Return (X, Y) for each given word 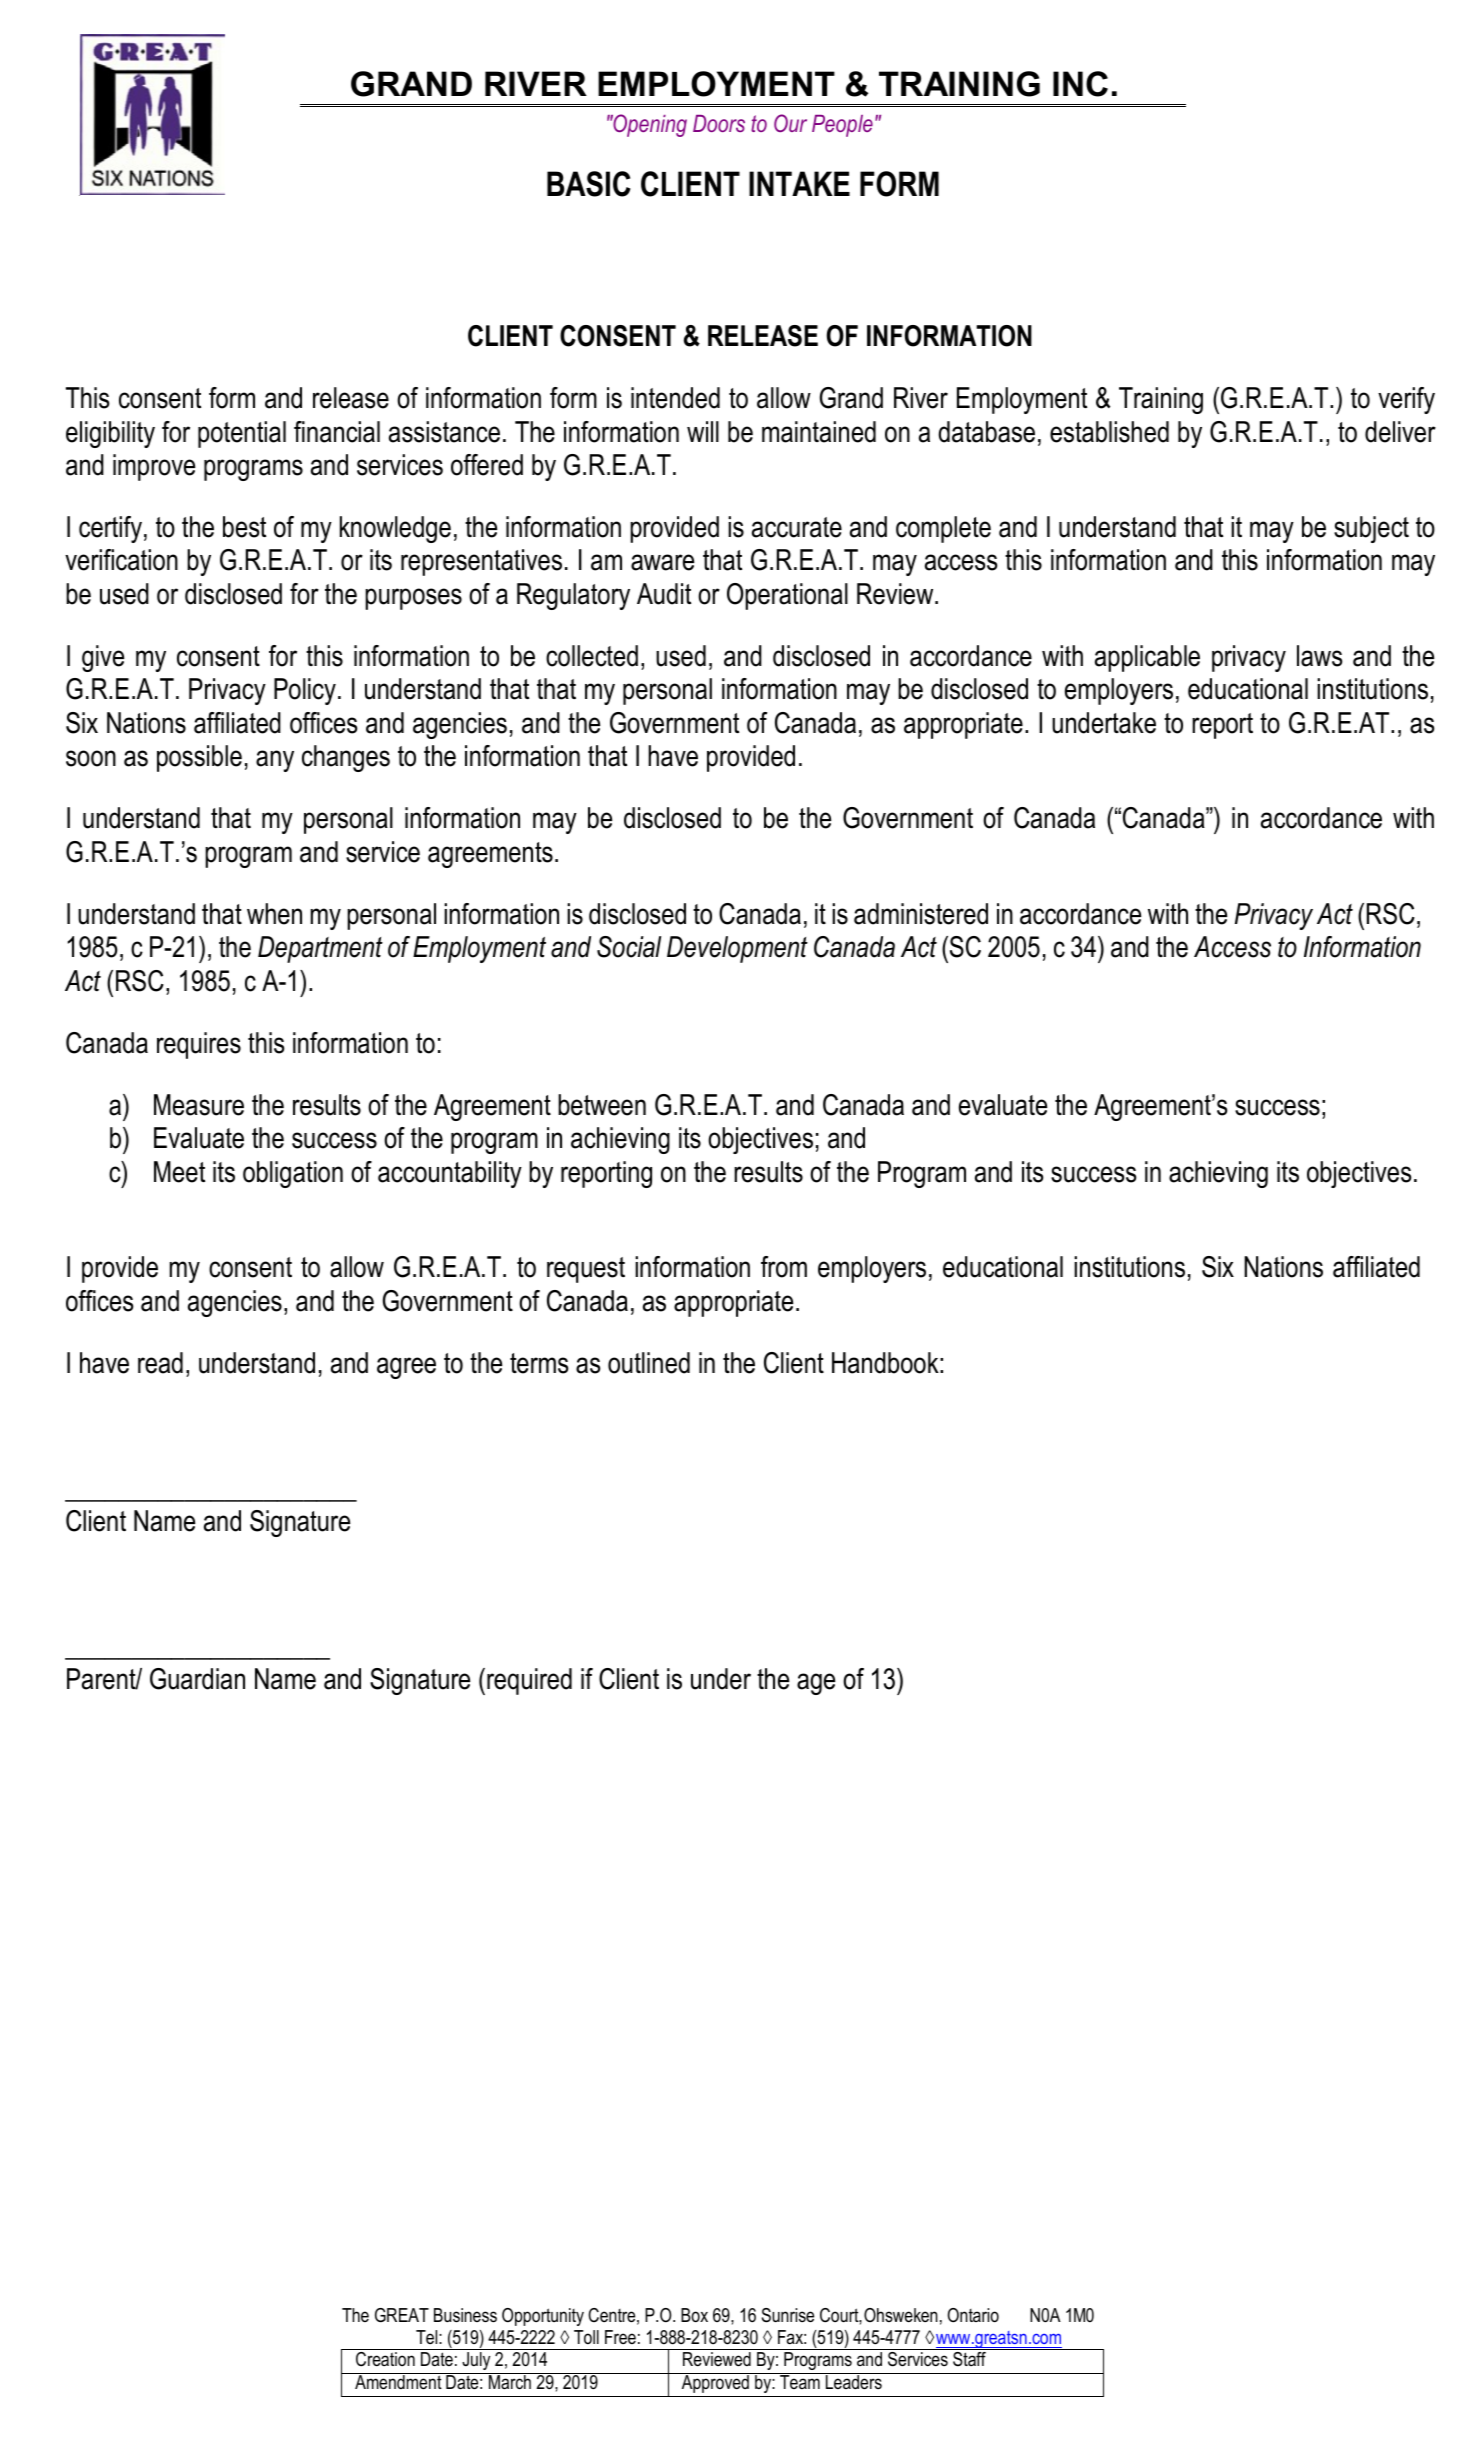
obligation (293, 1174)
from (784, 1267)
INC (1080, 84)
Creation (385, 2359)
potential (242, 434)
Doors (719, 123)
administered (921, 914)
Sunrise (788, 2315)
